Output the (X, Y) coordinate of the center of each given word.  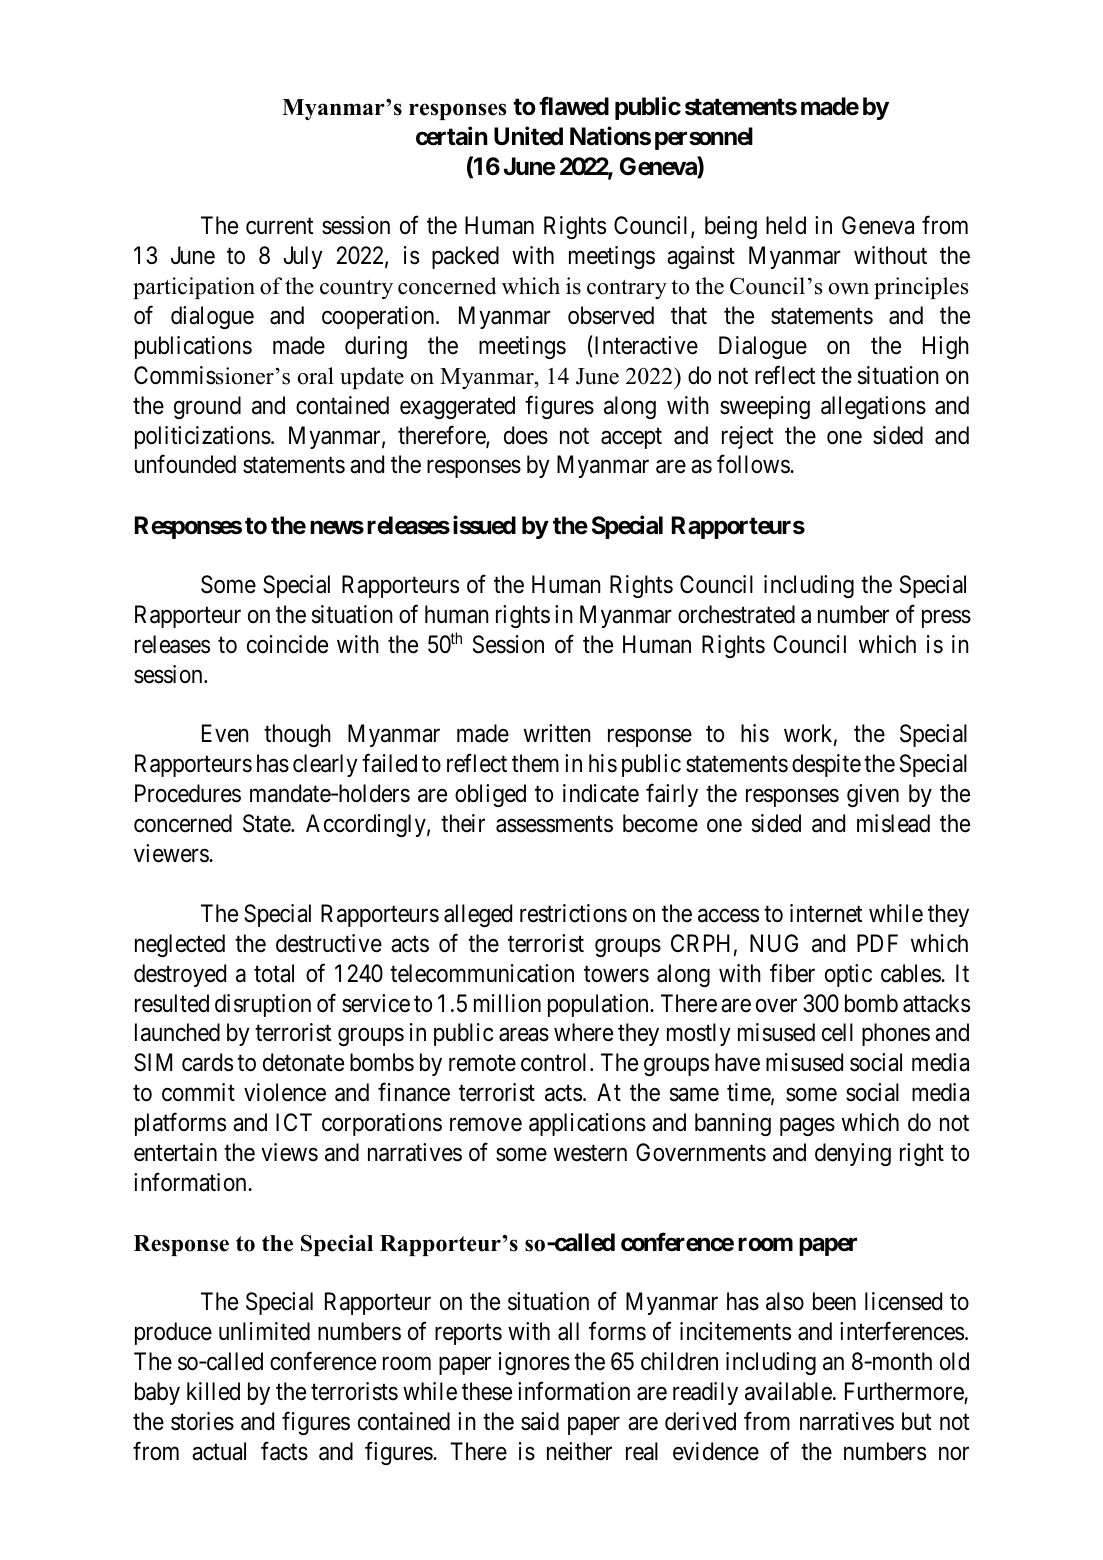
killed (213, 1391)
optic (848, 975)
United (528, 136)
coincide (287, 644)
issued (484, 525)
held (786, 225)
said (540, 1421)
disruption (263, 1005)
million (507, 1003)
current (279, 226)
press (946, 619)
